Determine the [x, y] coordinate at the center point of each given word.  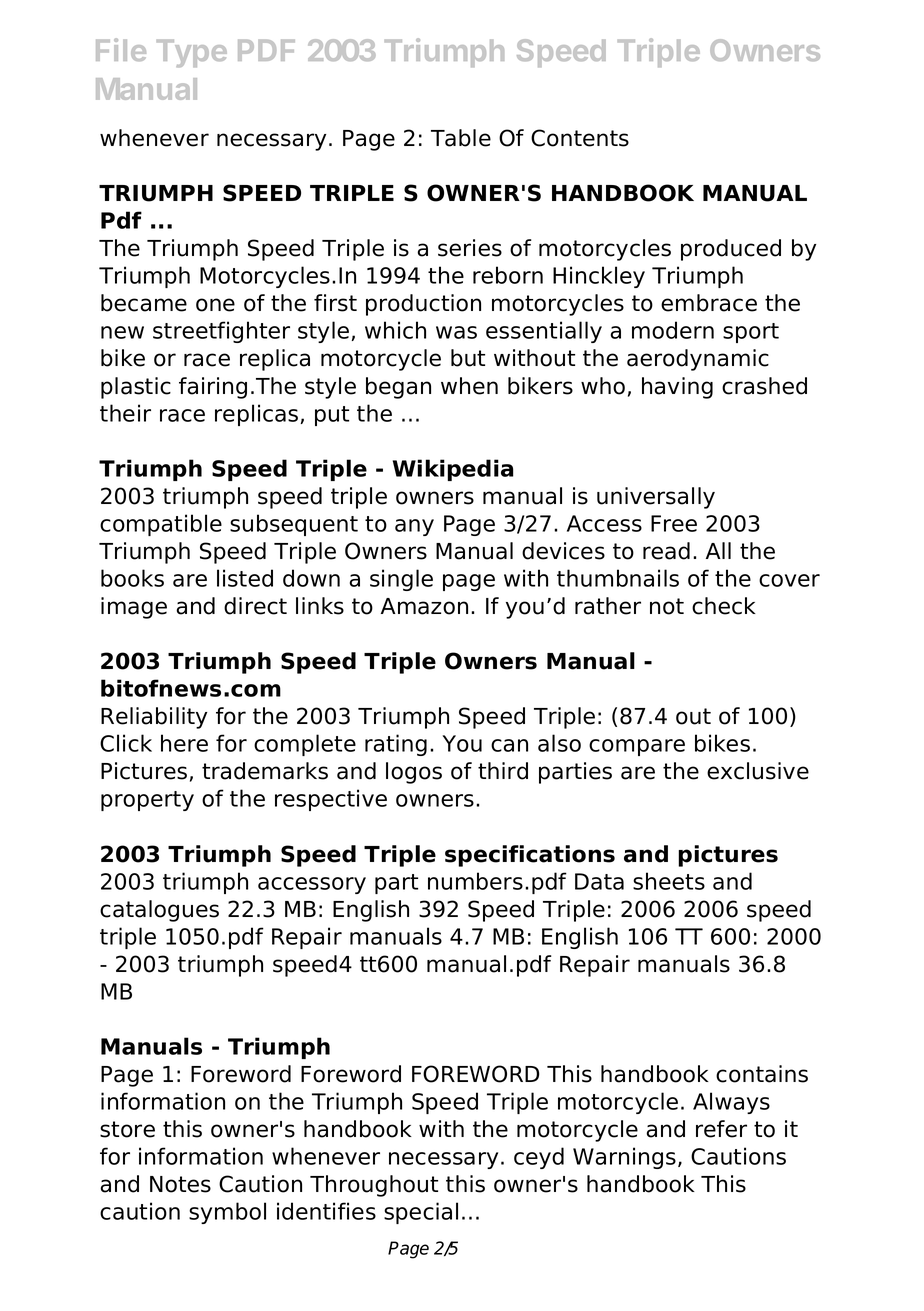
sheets [669, 881]
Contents [580, 138]
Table [461, 138]
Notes [180, 1184]
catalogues [159, 911]
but [468, 358]
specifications [530, 856]
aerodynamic [698, 360]
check [724, 606]
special [421, 1213]
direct [255, 606]
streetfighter [221, 332]
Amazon [424, 606]
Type [192, 53]
